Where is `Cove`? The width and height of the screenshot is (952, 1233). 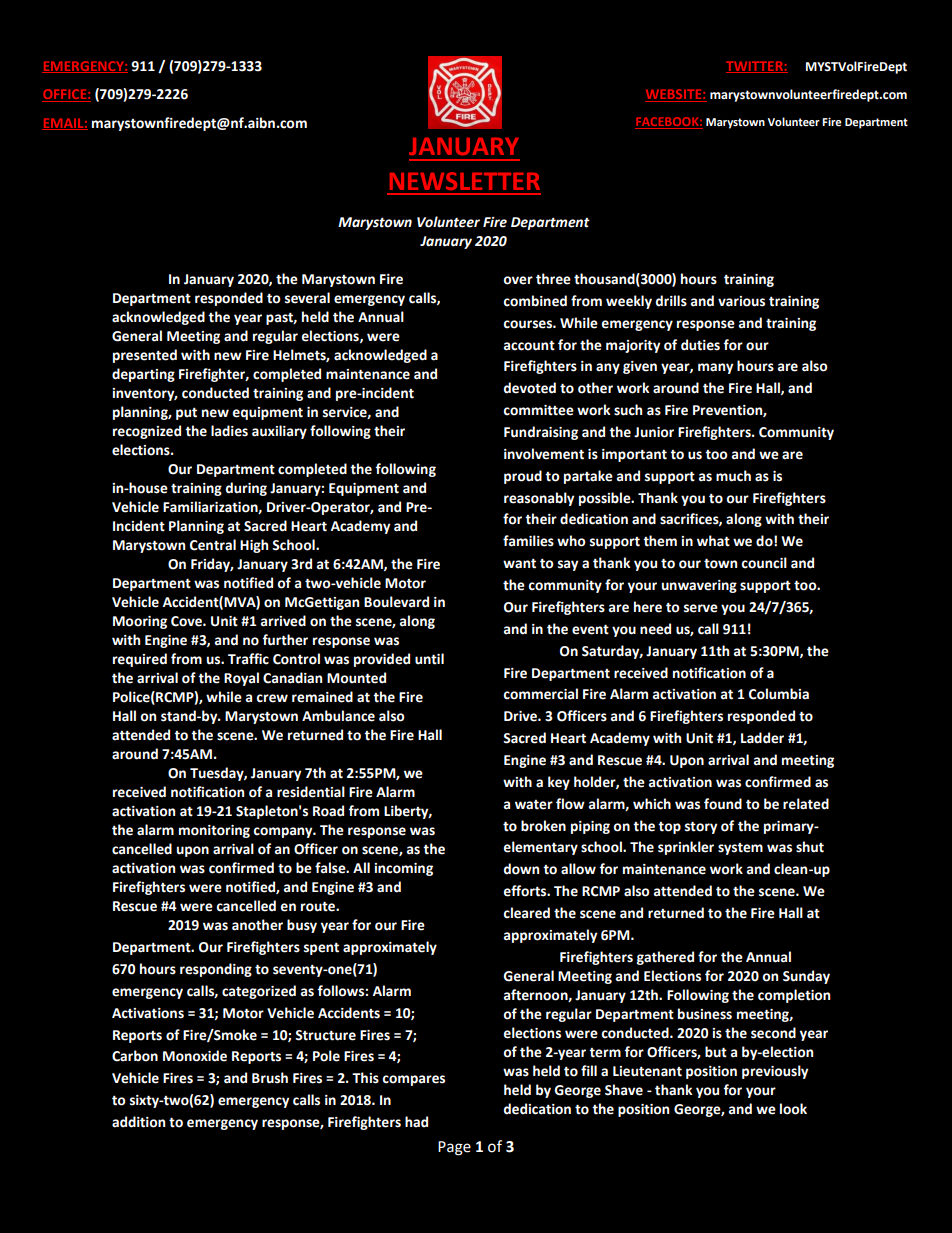
Cove is located at coordinates (187, 621).
